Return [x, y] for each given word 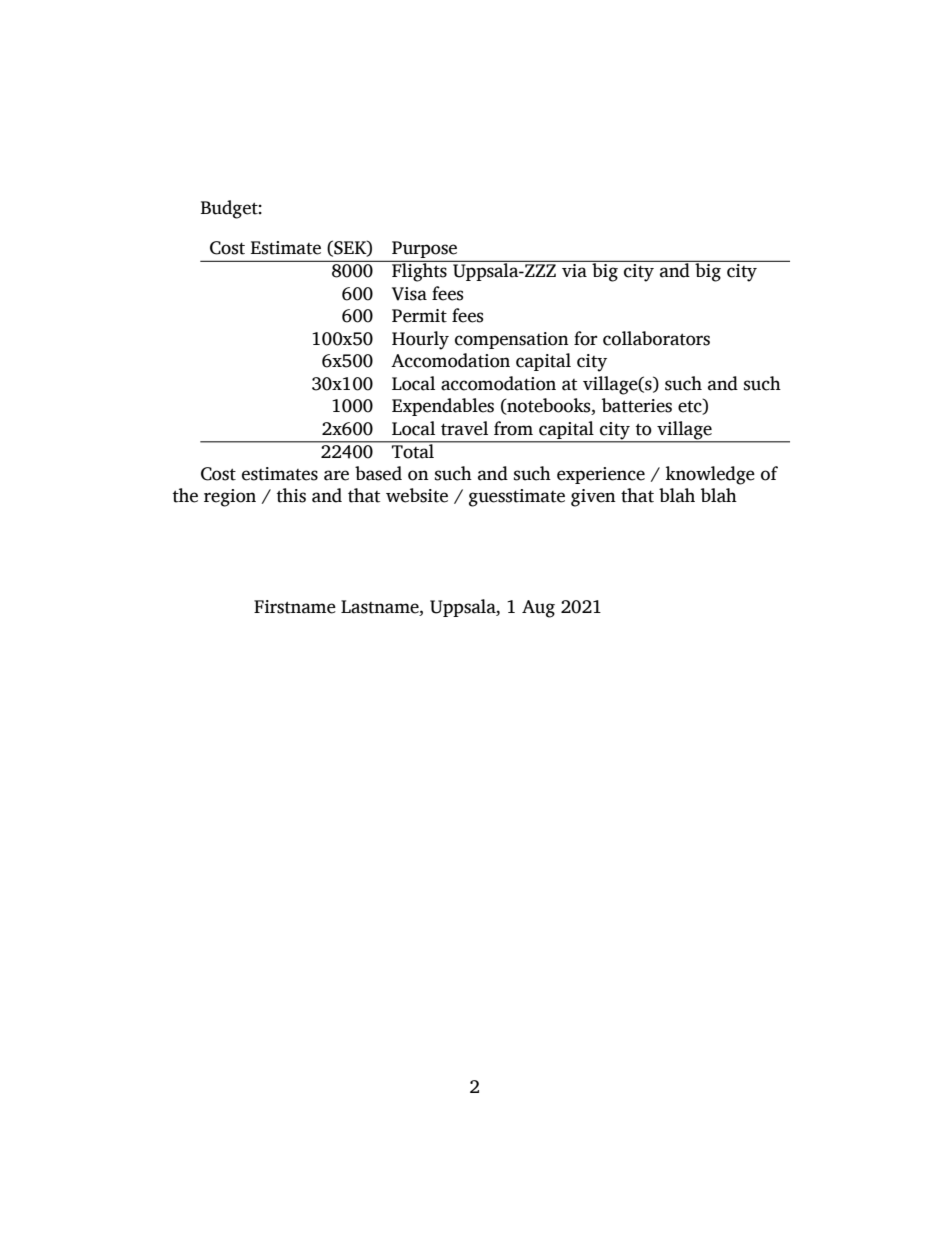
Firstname [295, 607]
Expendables [443, 407]
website [417, 495]
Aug [538, 609]
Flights [419, 271]
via [574, 269]
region [230, 498]
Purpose [424, 251]
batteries [637, 405]
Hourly [420, 340]
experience [601, 475]
